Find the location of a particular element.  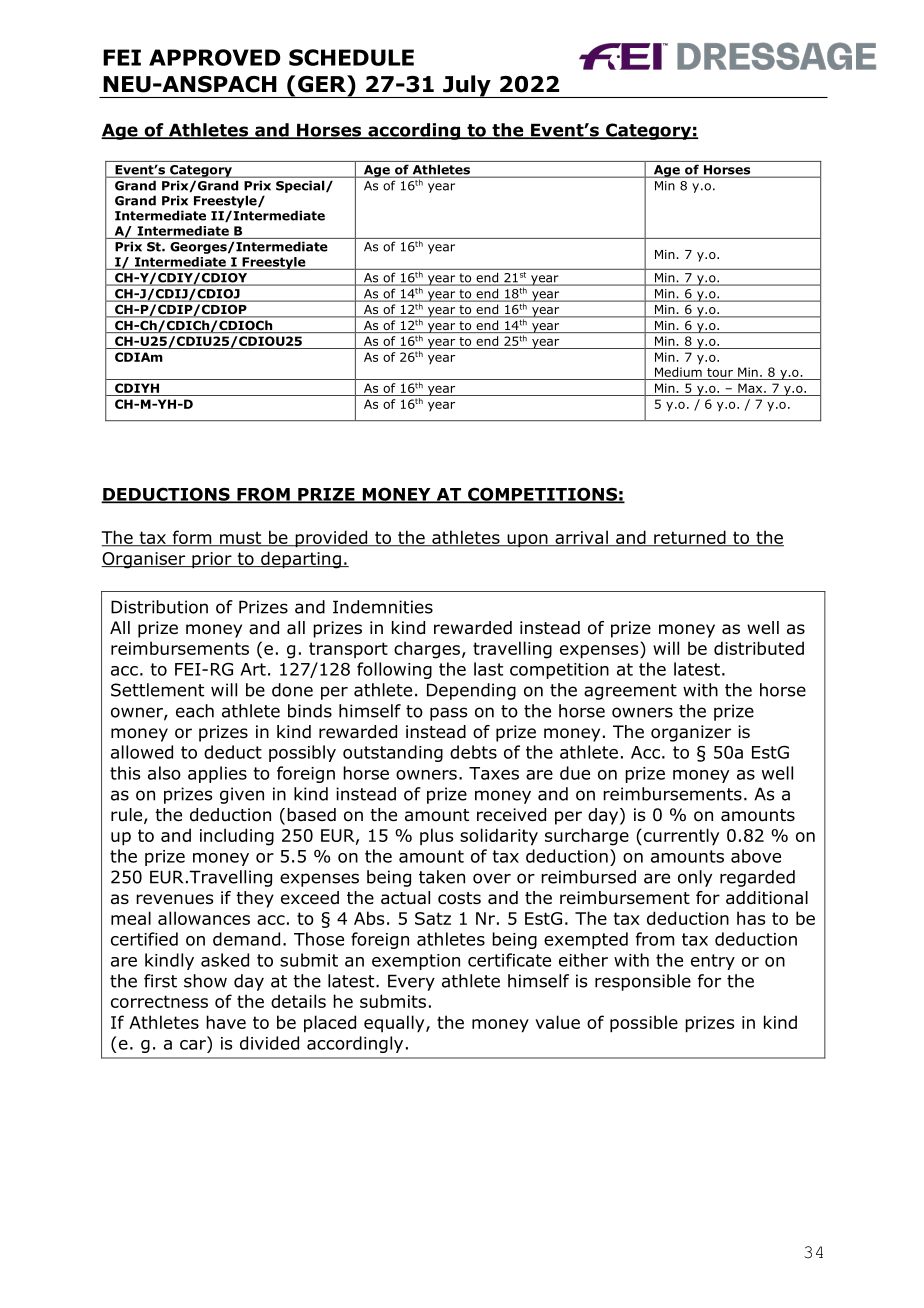

APPROVED is located at coordinates (215, 57).
